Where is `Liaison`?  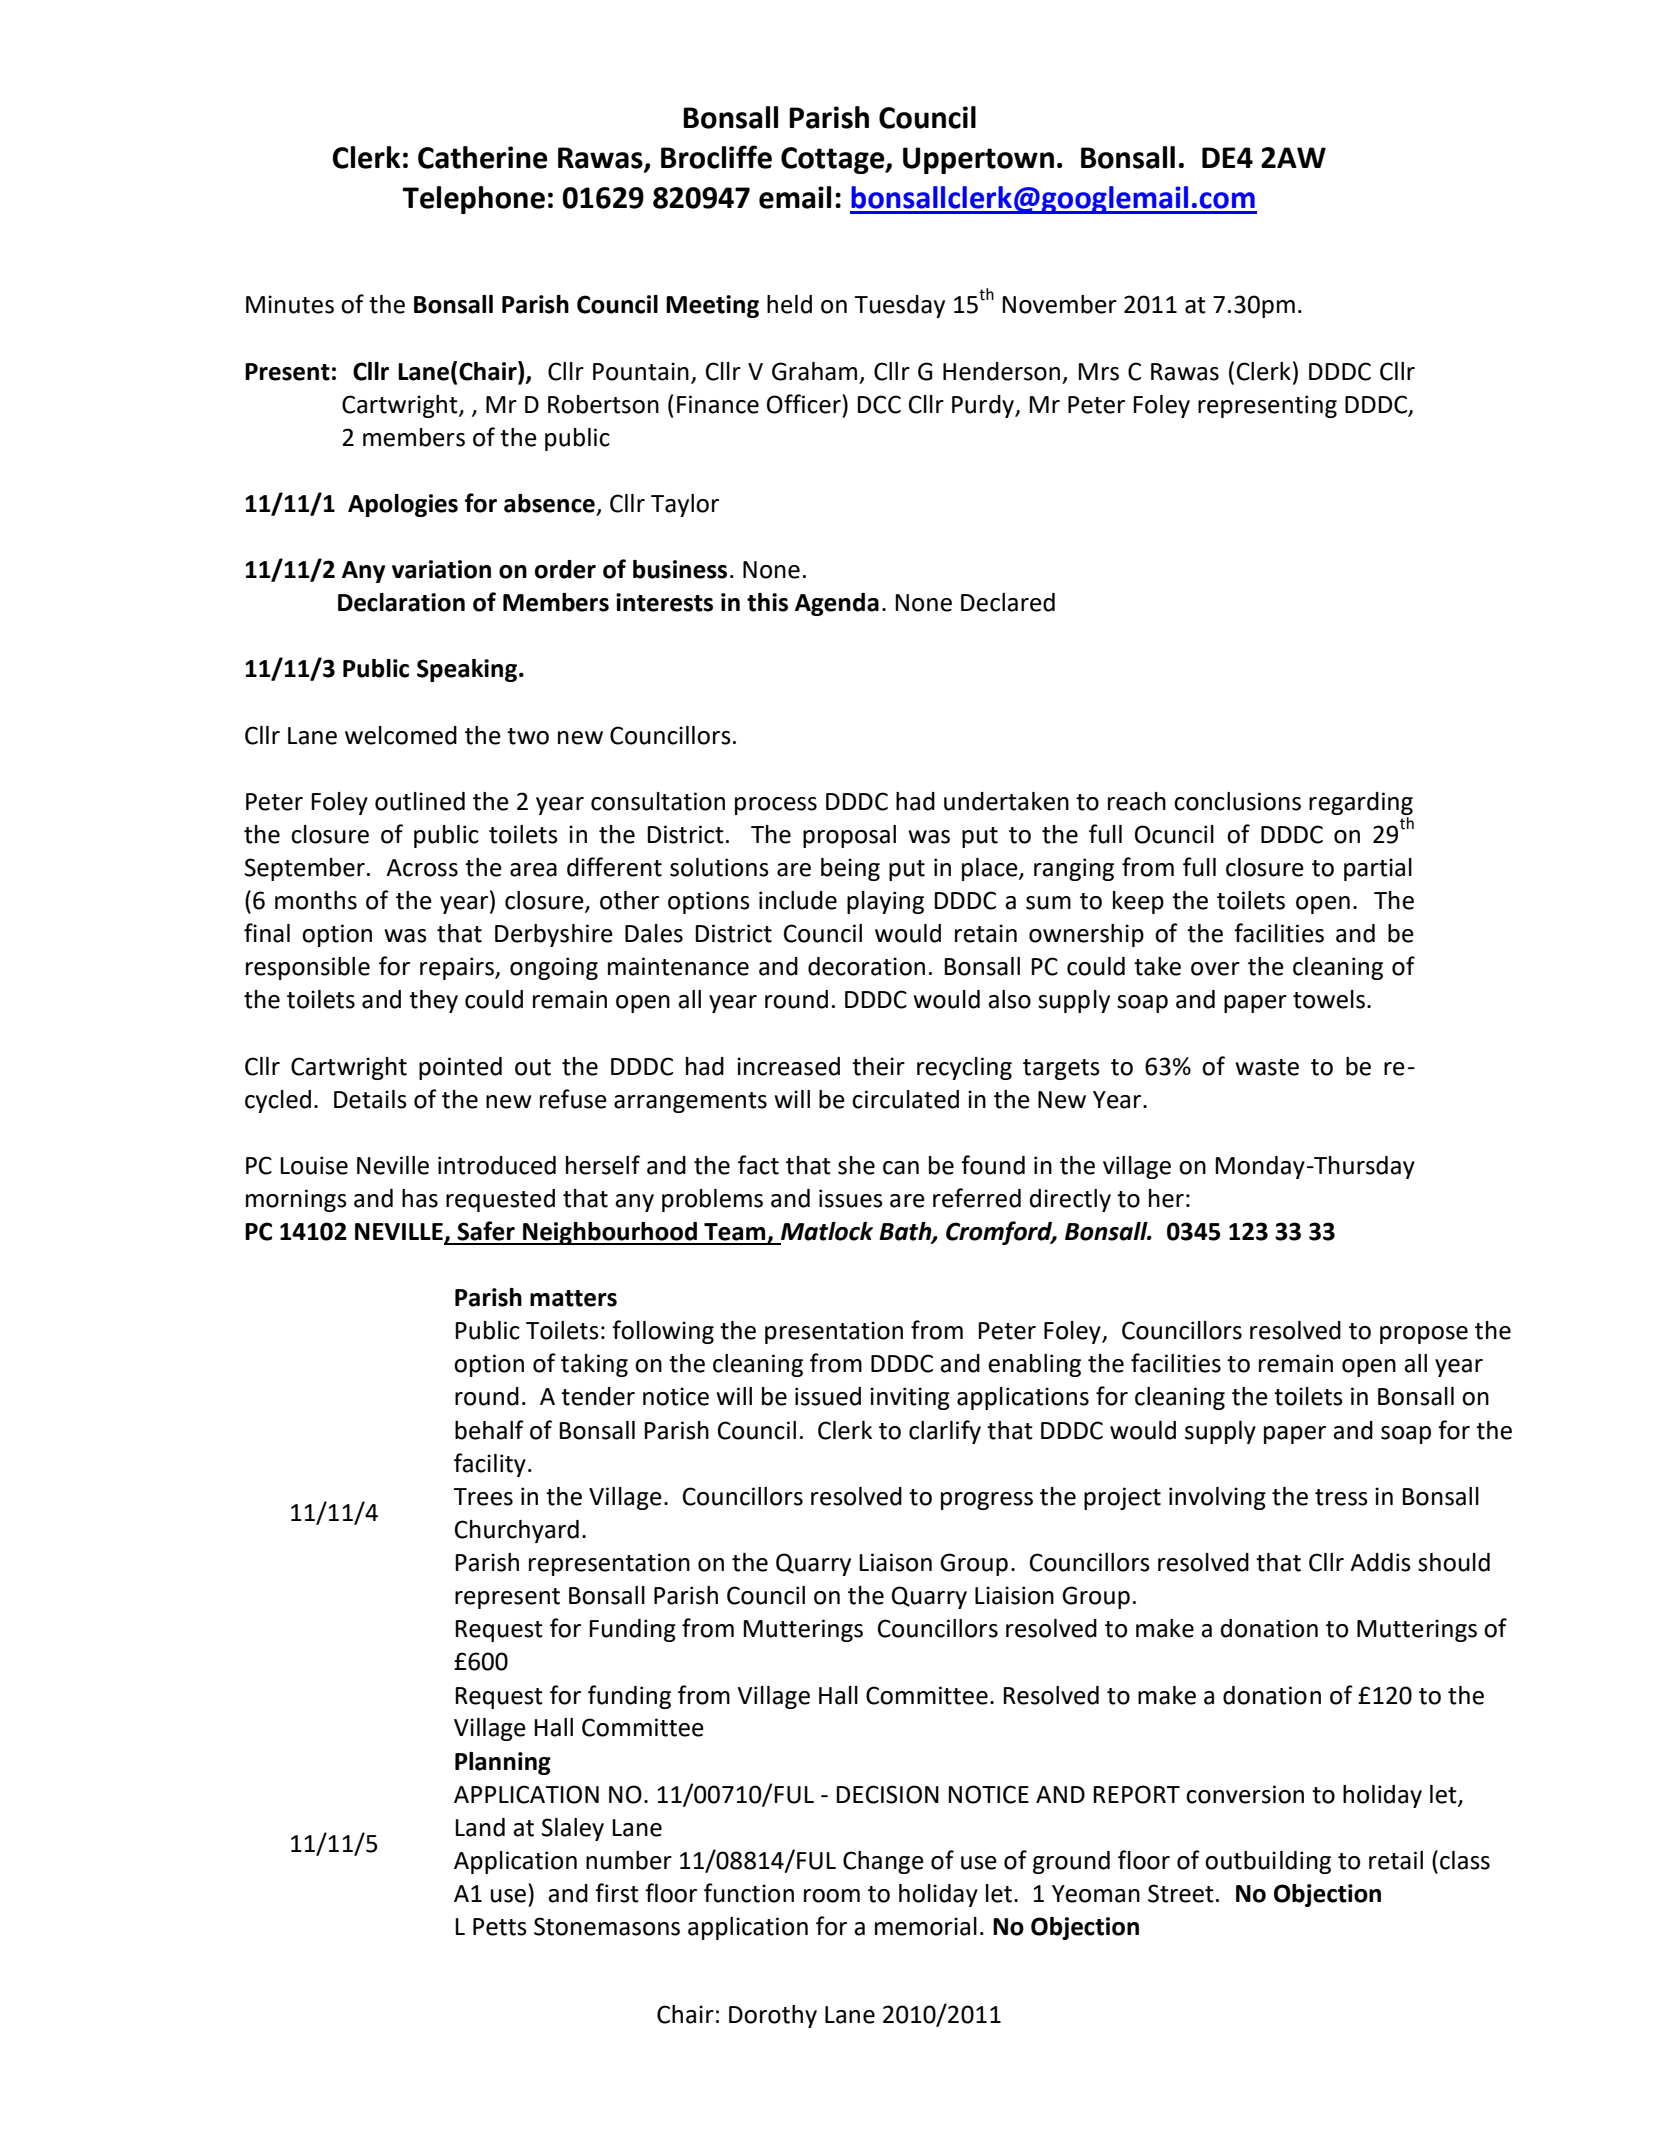 Liaison is located at coordinates (895, 1562).
